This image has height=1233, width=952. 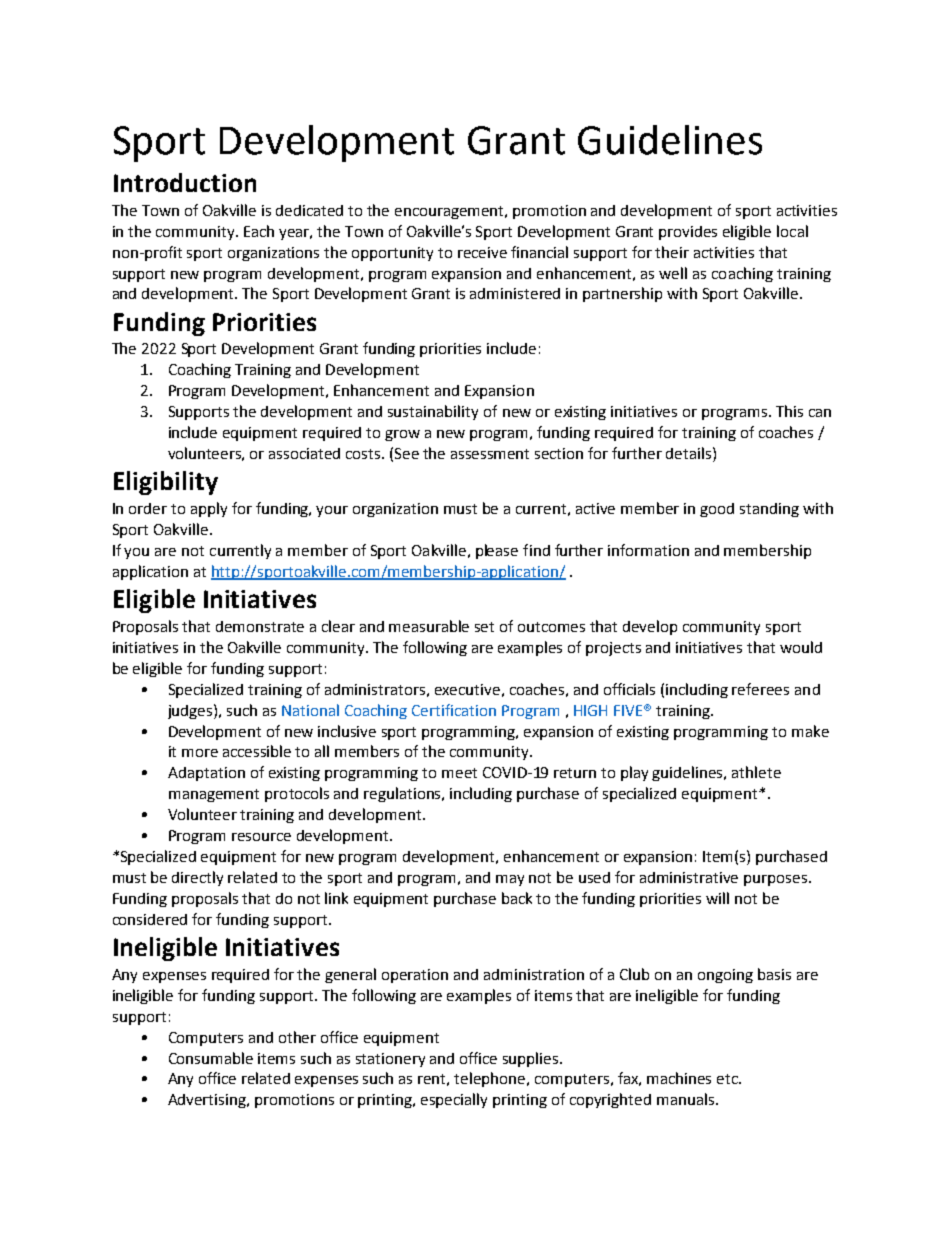 What do you see at coordinates (197, 878) in the image?
I see `directly` at bounding box center [197, 878].
